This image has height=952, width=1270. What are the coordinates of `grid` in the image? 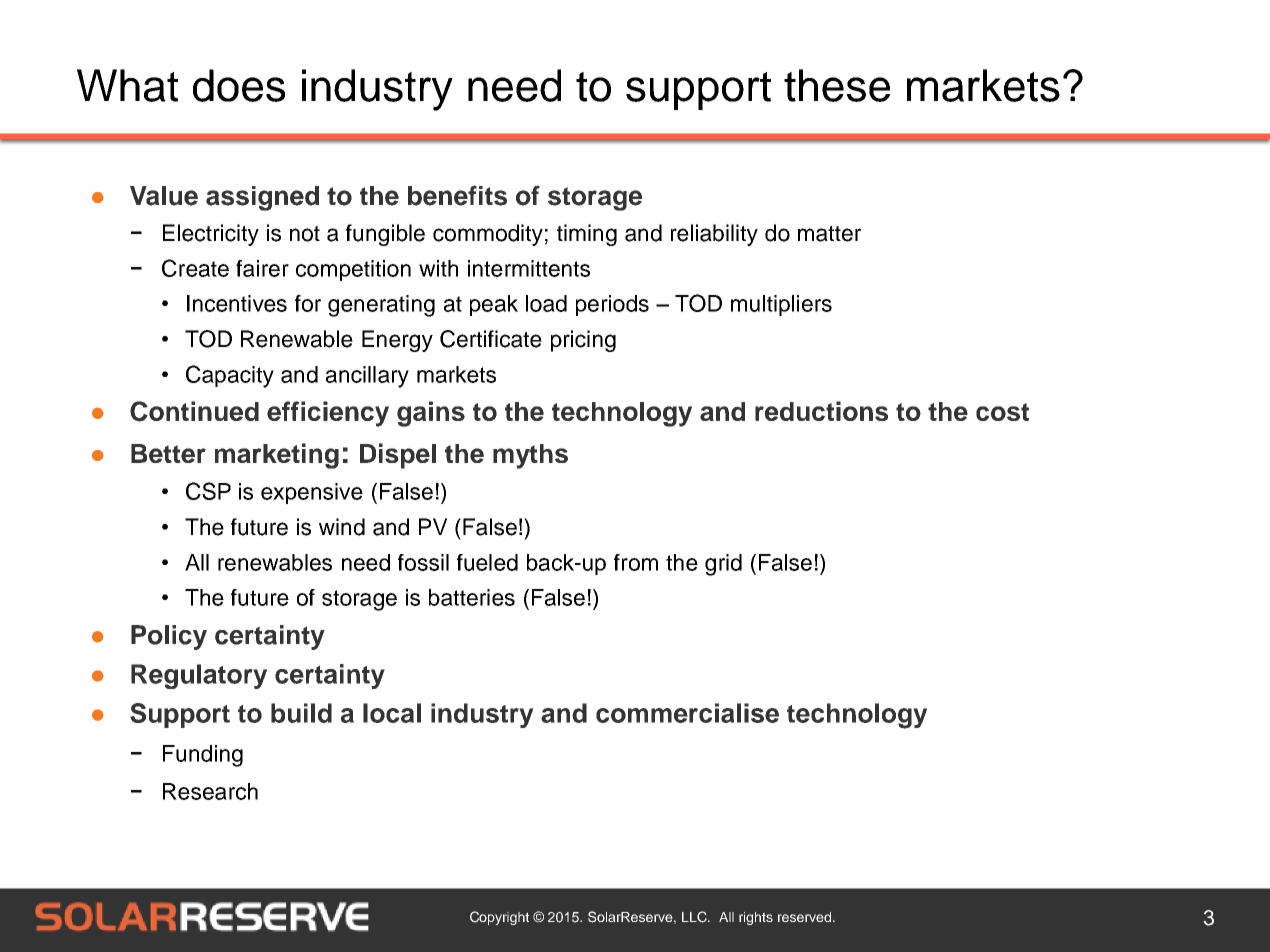 It's located at (723, 565).
